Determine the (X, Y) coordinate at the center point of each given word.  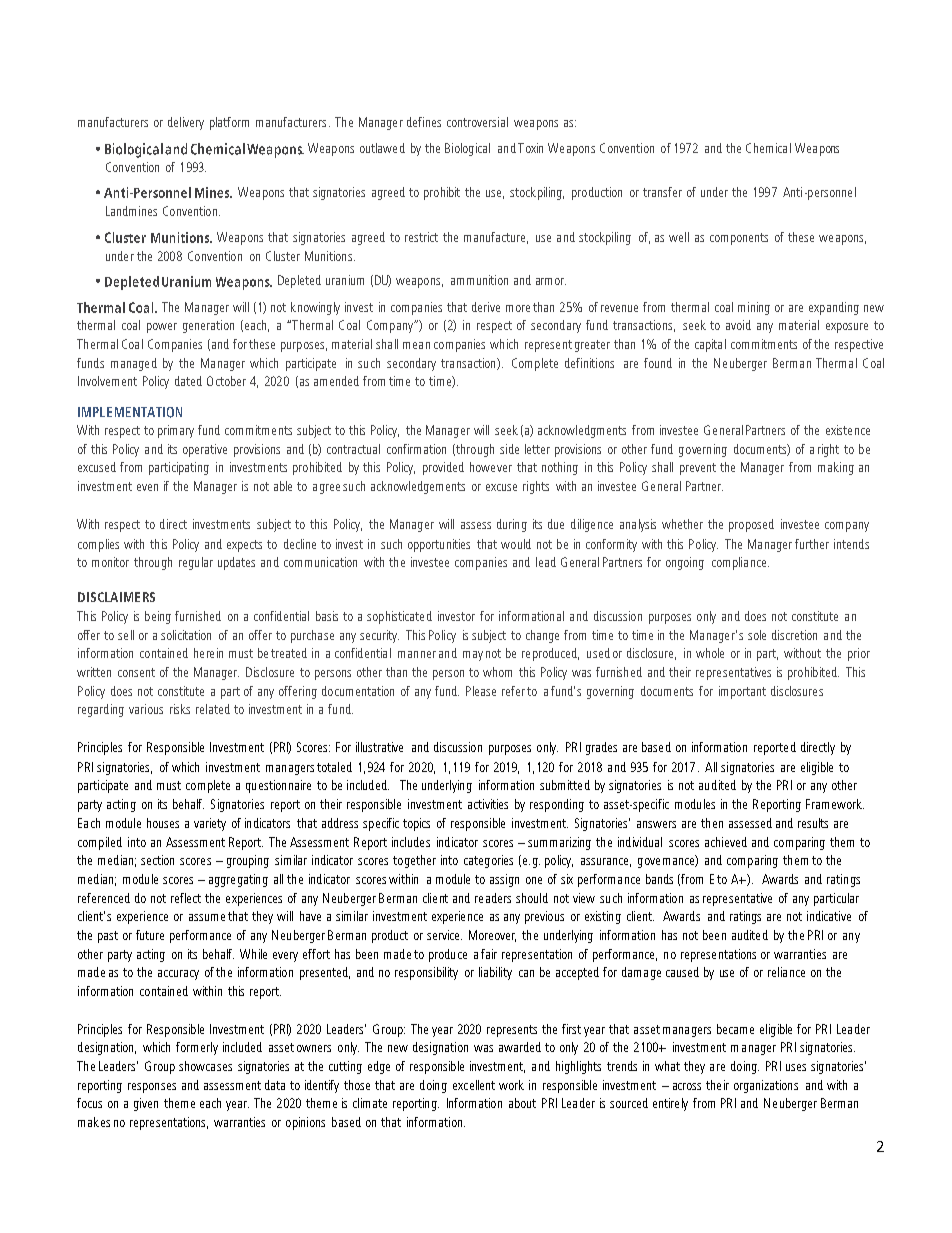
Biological (467, 149)
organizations (766, 1086)
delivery (186, 123)
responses (152, 1088)
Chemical (768, 148)
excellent (474, 1085)
